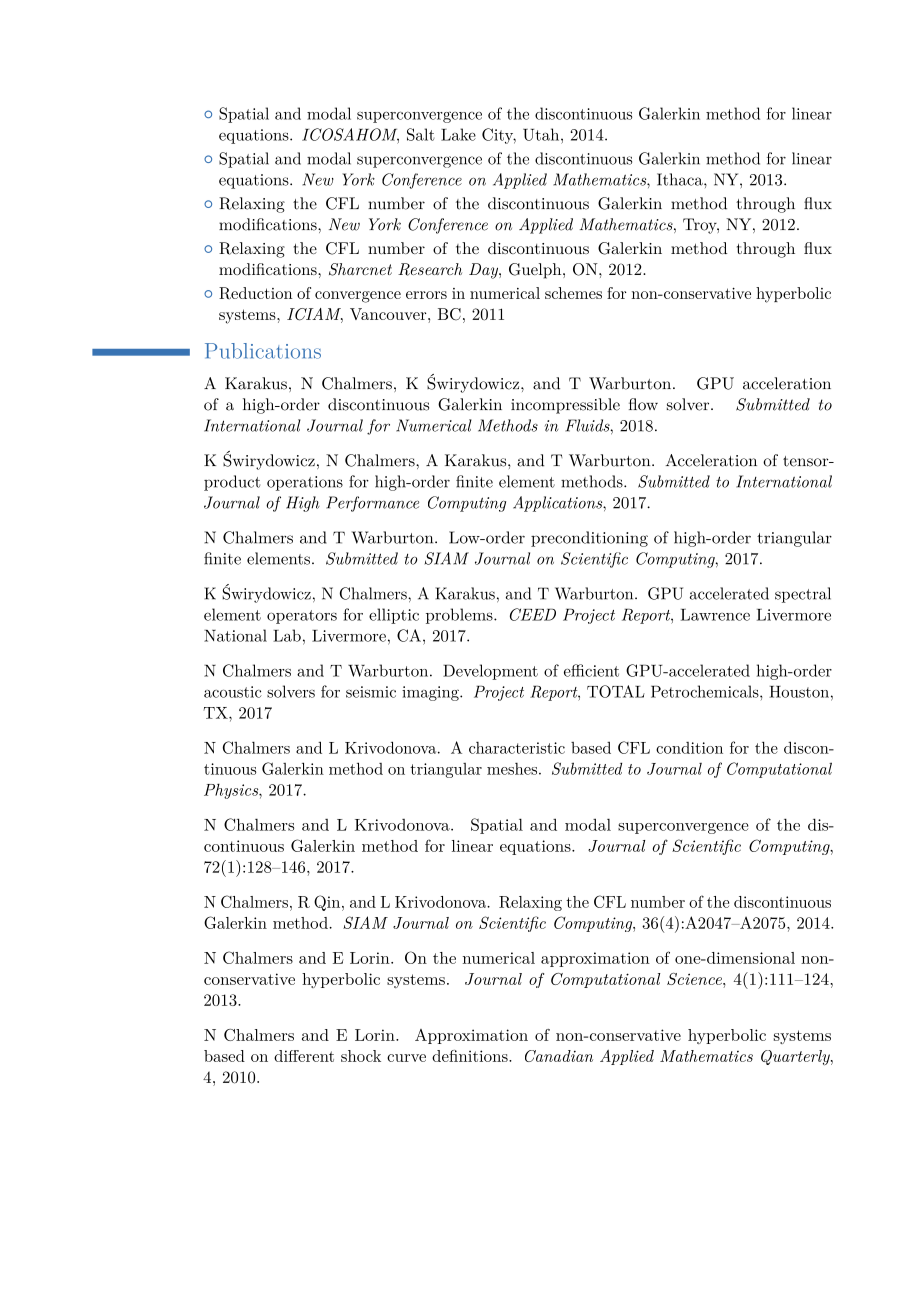  I want to click on flow, so click(643, 404).
